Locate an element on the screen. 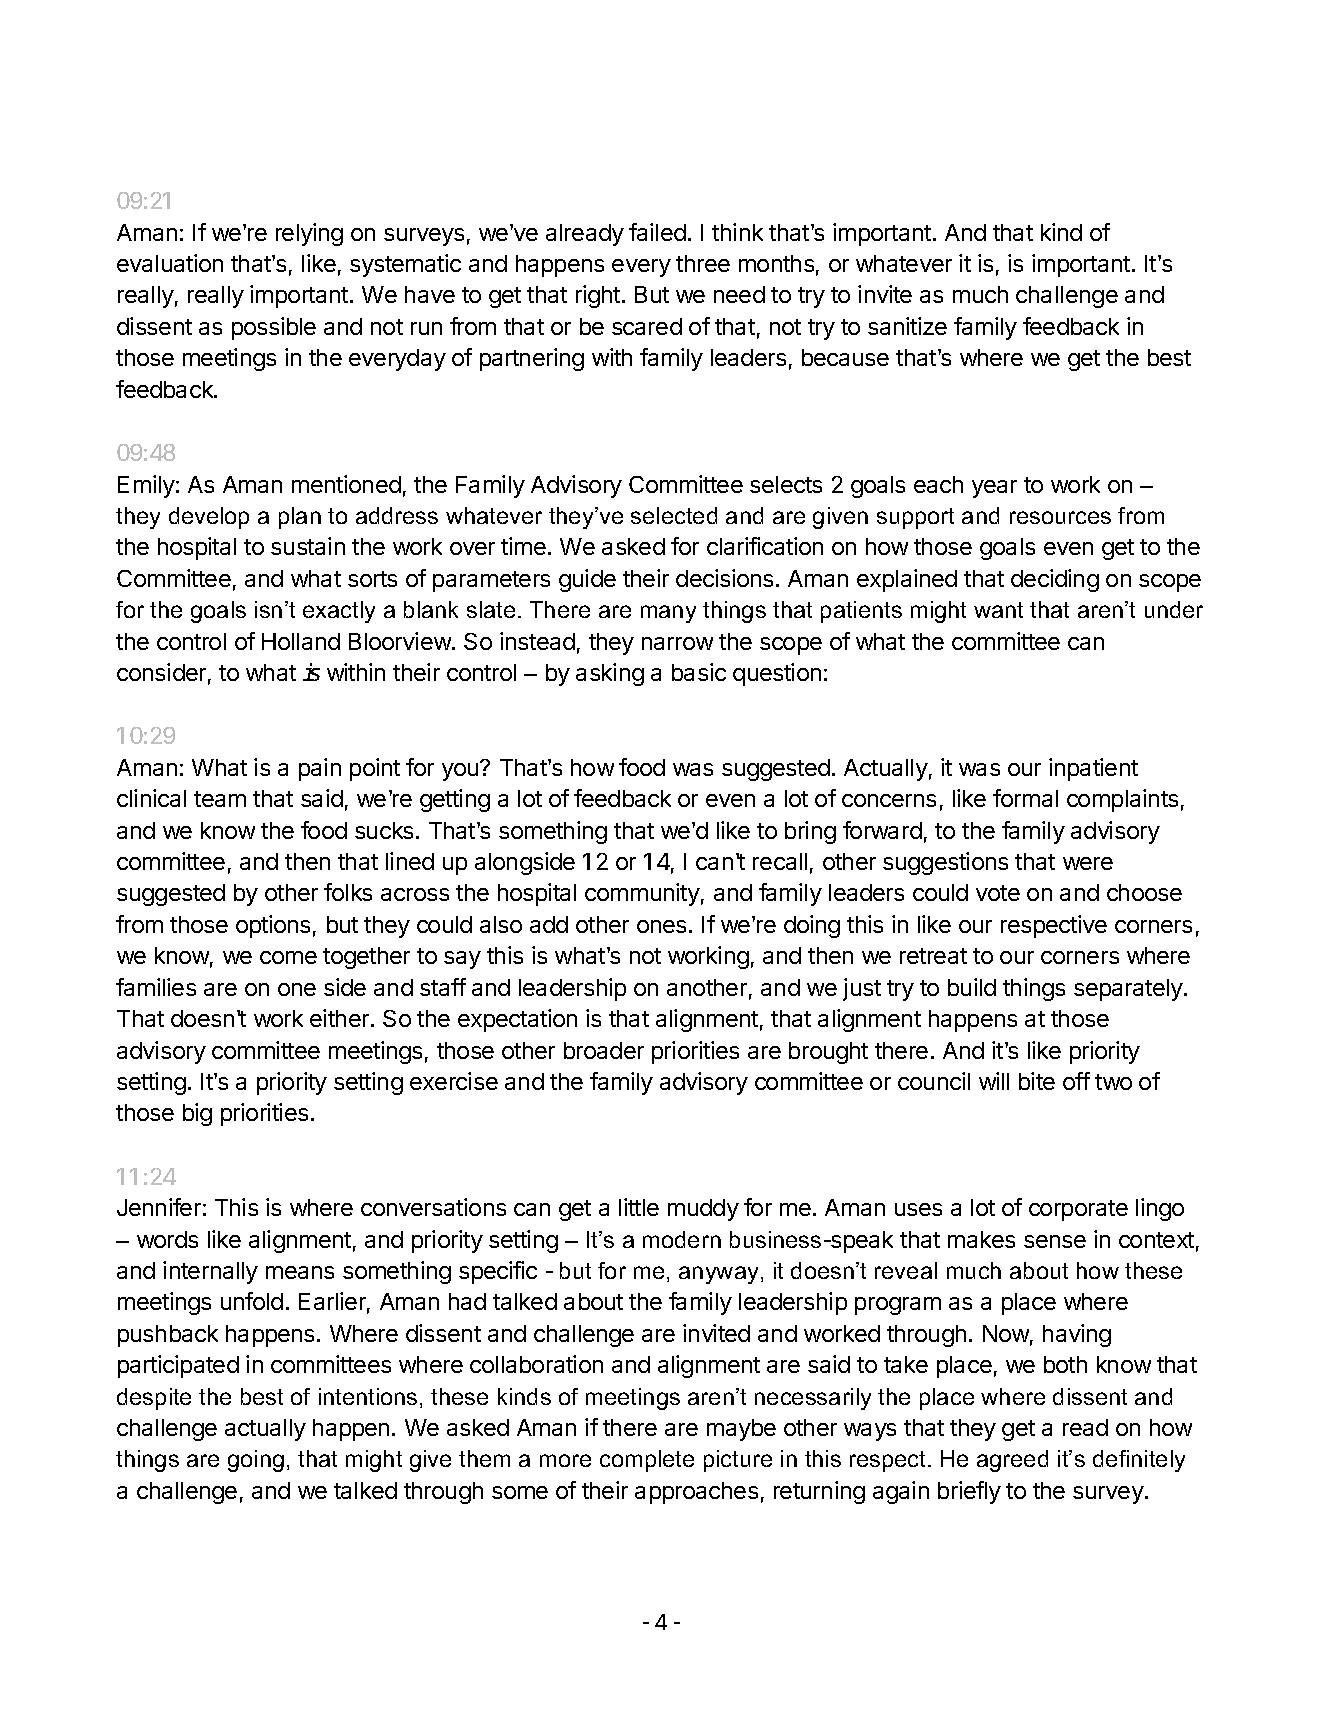  relying is located at coordinates (309, 234).
